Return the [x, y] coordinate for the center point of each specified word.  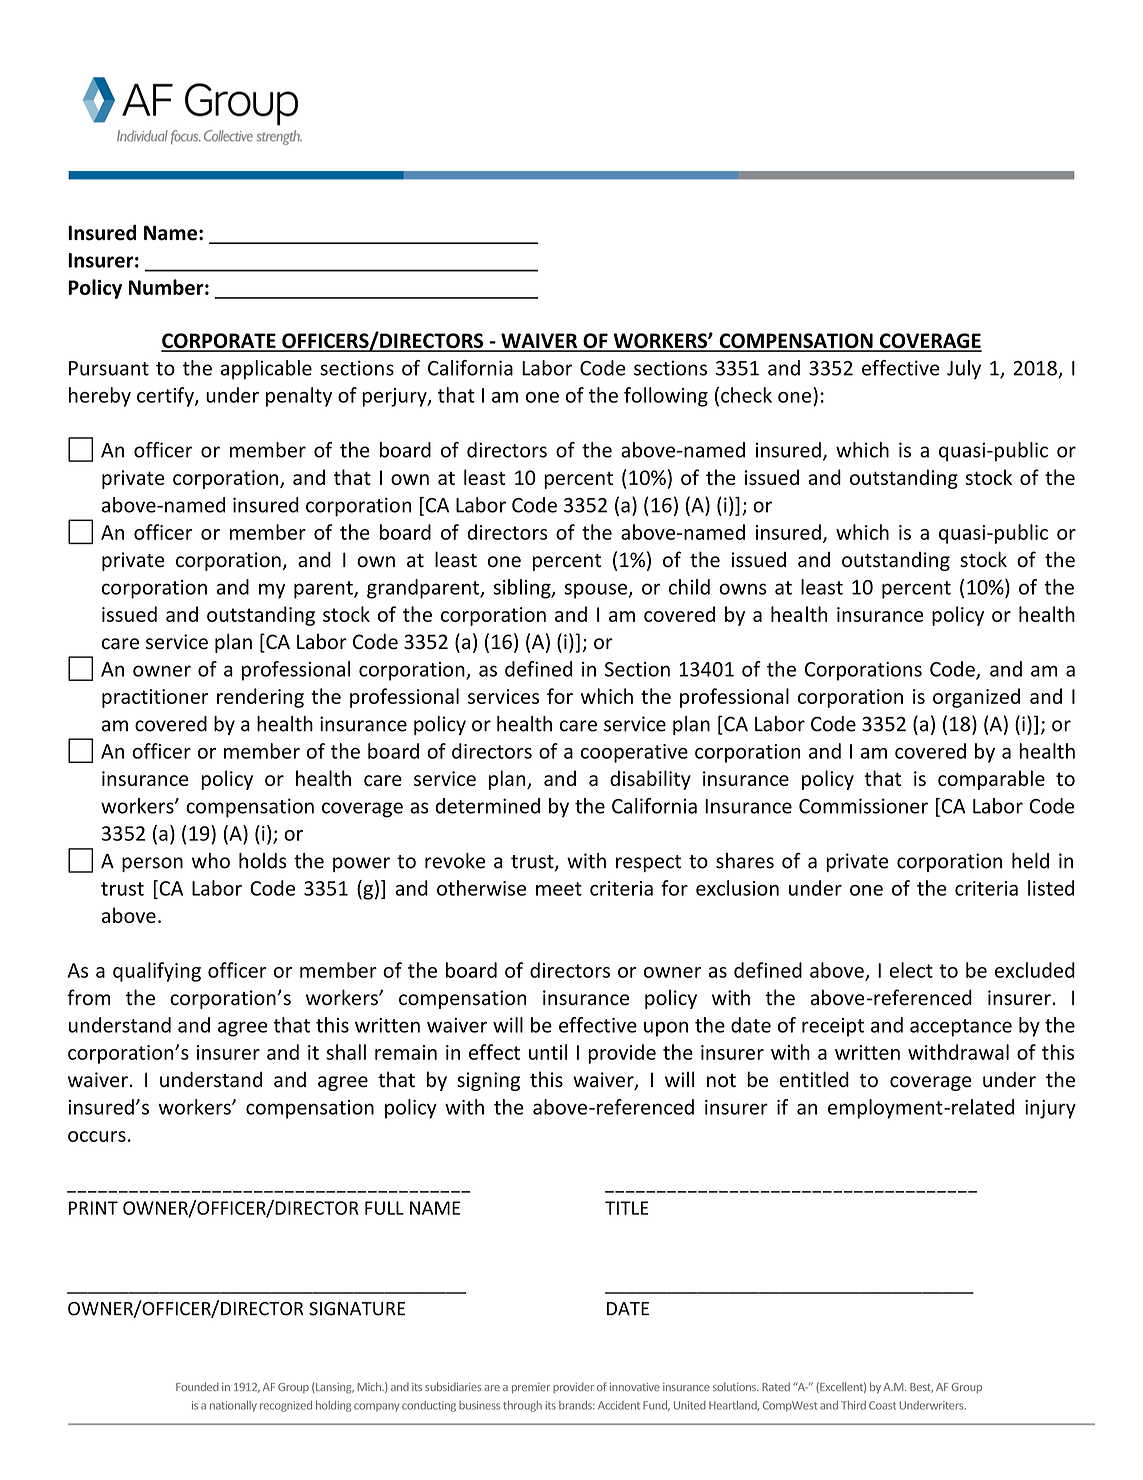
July [964, 370]
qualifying [157, 972]
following [666, 397]
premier [531, 1388]
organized [976, 698]
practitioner [155, 698]
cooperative [634, 753]
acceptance [961, 1028]
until [548, 1052]
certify [166, 397]
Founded [197, 1386]
